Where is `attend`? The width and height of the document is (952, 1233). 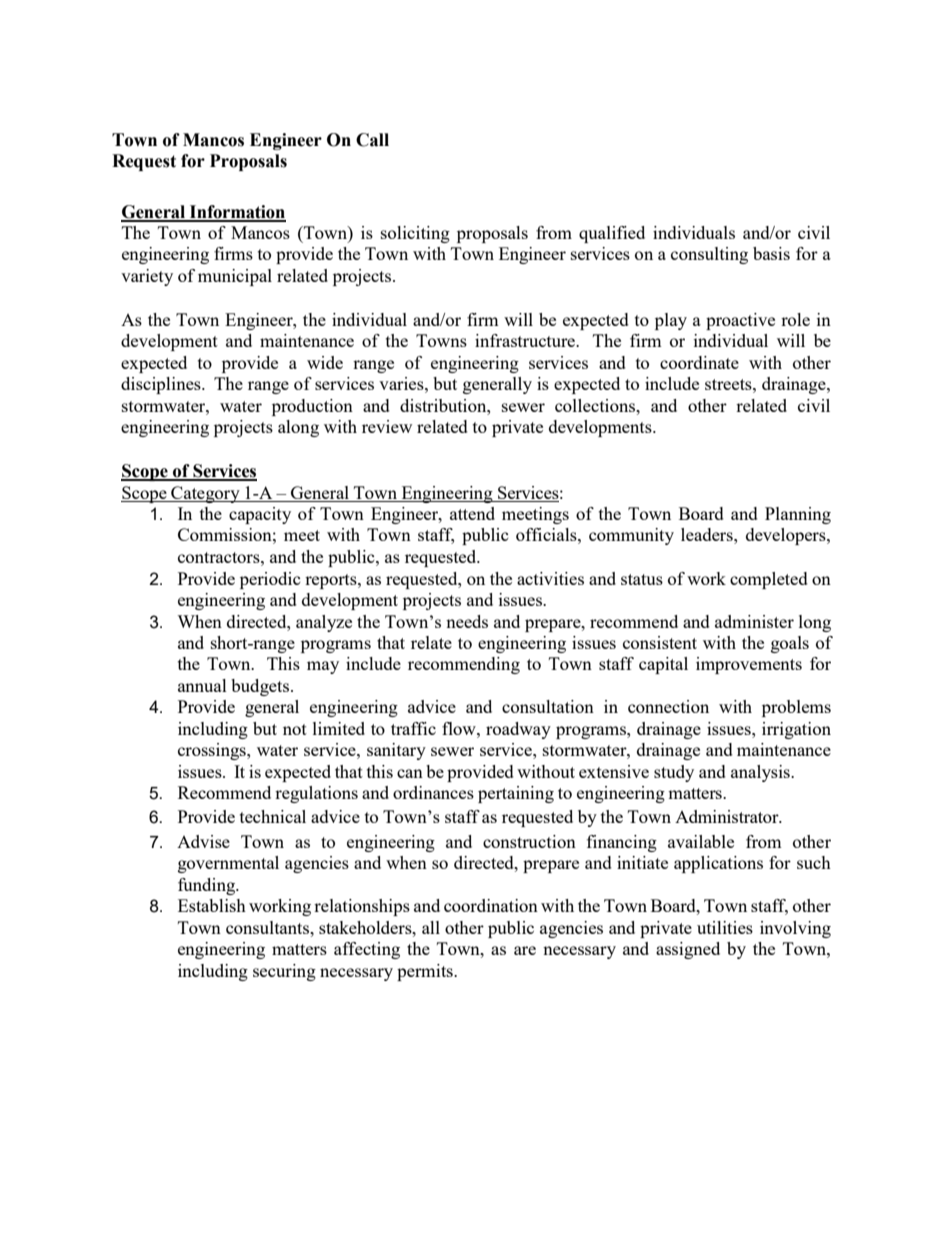 attend is located at coordinates (472, 513).
